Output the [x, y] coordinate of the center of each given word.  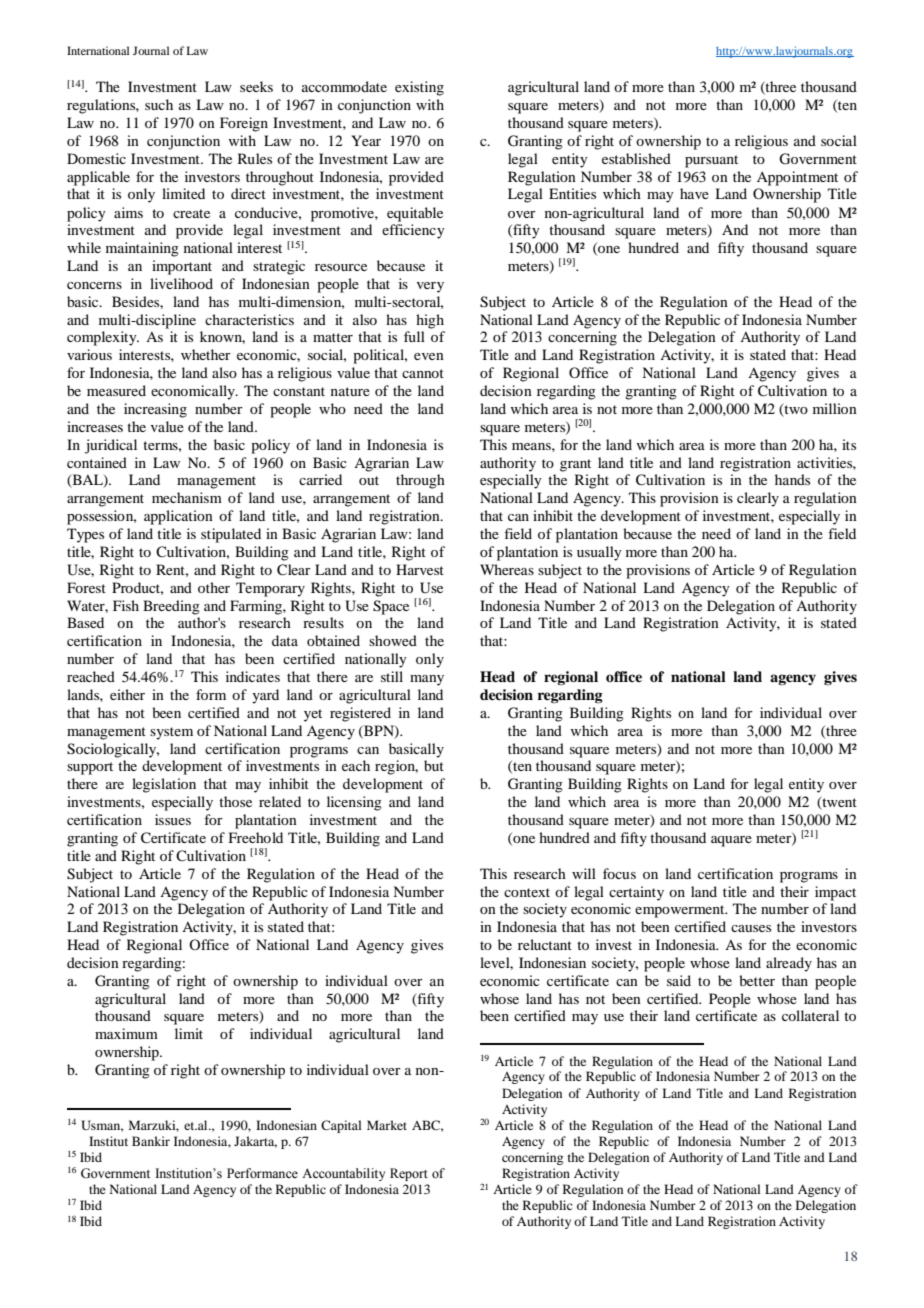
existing [419, 88]
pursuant [711, 161]
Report [409, 1174]
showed [393, 640]
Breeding [171, 607]
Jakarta [255, 1142]
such [159, 104]
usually [599, 553]
